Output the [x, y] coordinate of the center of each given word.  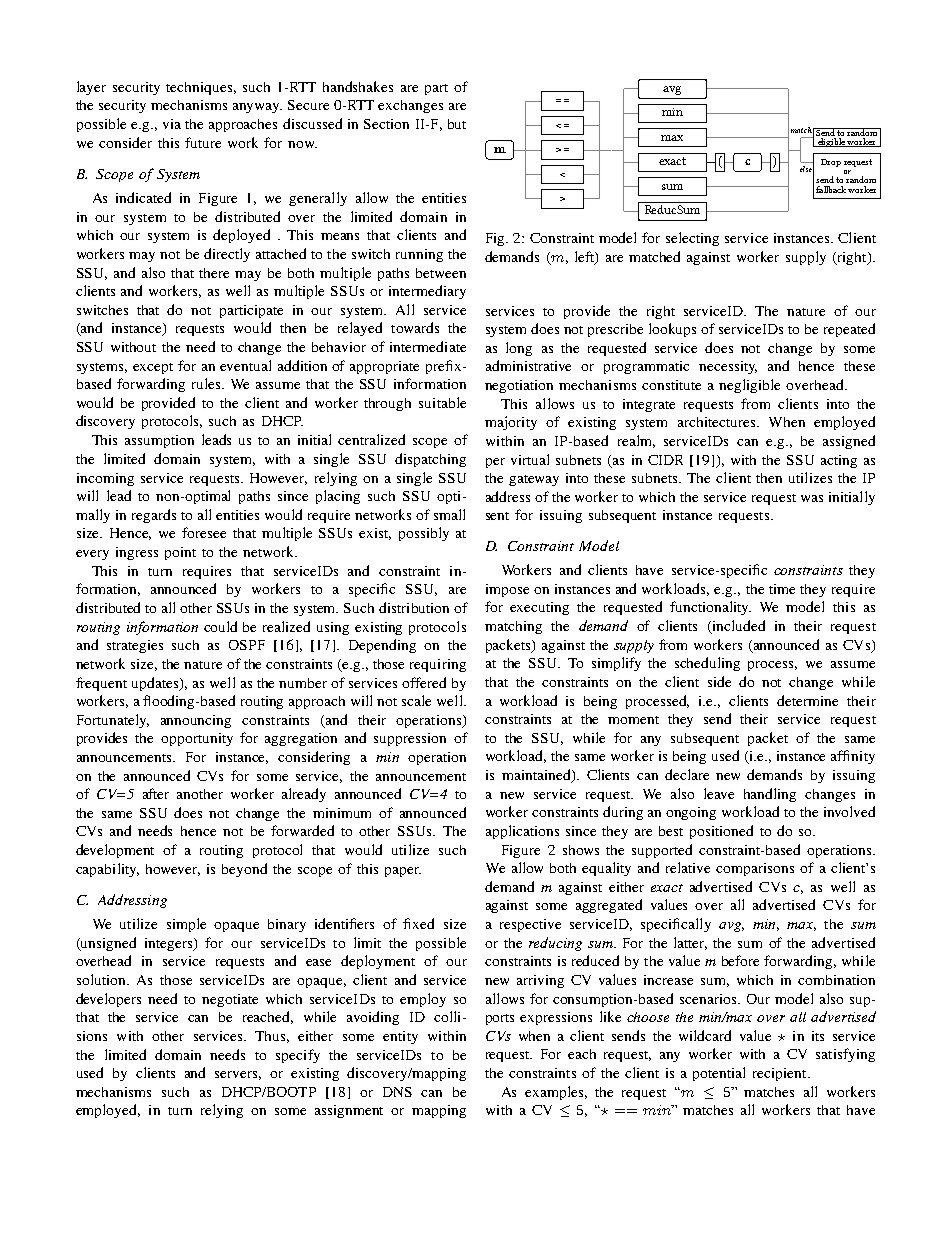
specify [298, 1056]
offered [424, 682]
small [449, 514]
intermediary [427, 292]
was [812, 498]
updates [156, 684]
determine [807, 700]
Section [386, 124]
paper [403, 872]
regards [154, 516]
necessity [728, 367]
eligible [831, 142]
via [172, 124]
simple [186, 925]
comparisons [755, 869]
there [214, 273]
